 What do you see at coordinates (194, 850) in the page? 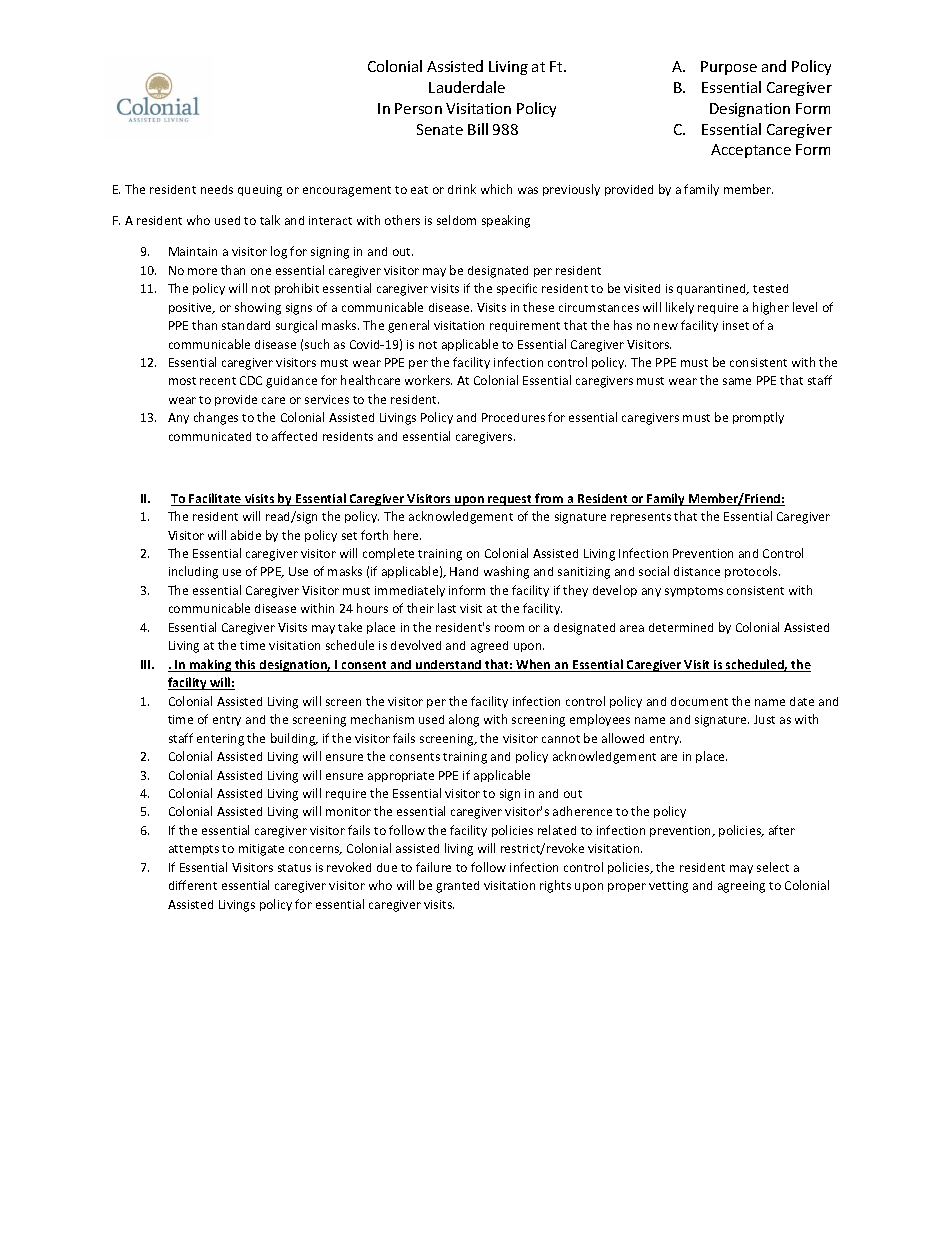
I see `attempts` at bounding box center [194, 850].
